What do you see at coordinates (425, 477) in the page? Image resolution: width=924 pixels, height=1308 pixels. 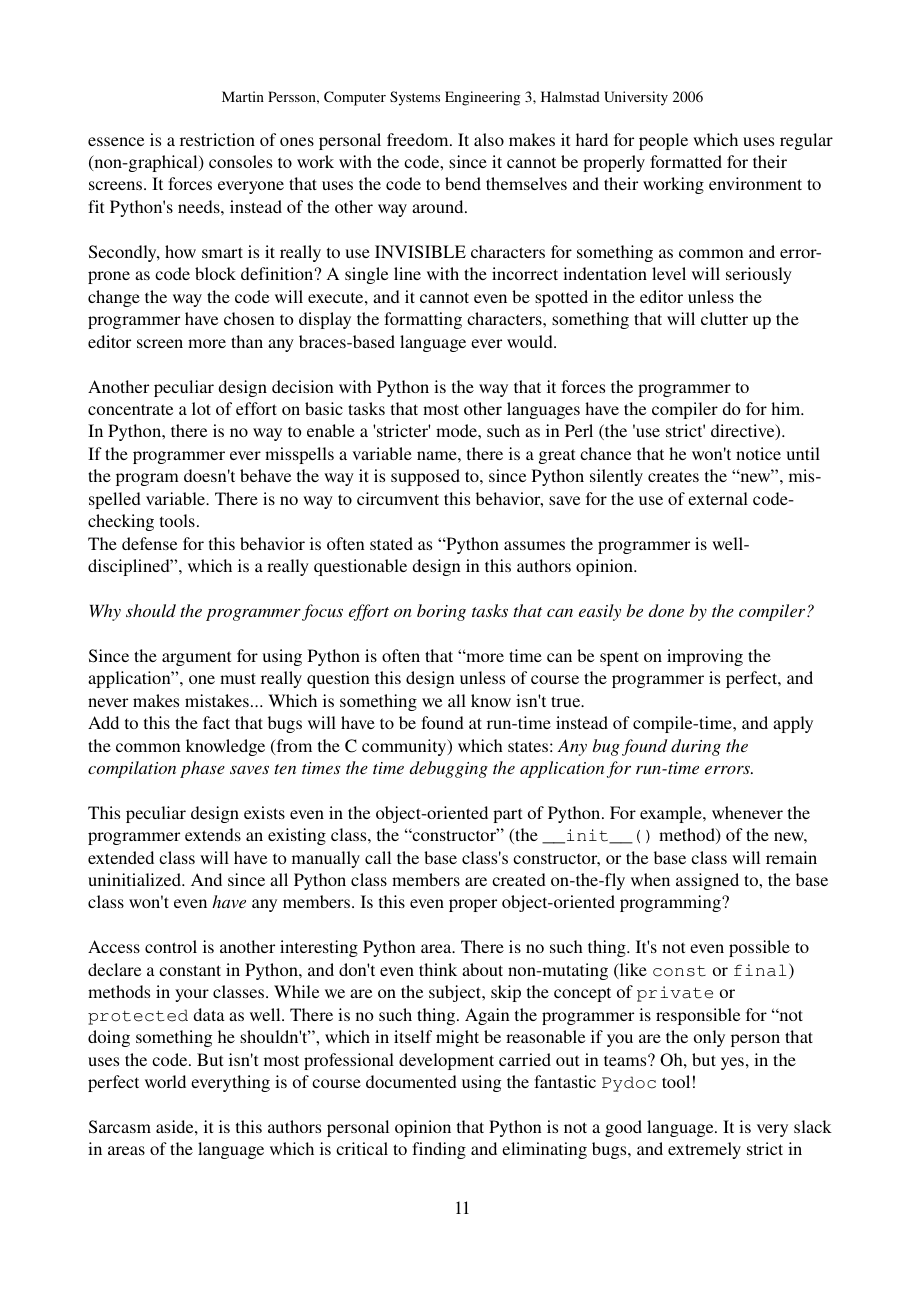 I see `supposed` at bounding box center [425, 477].
